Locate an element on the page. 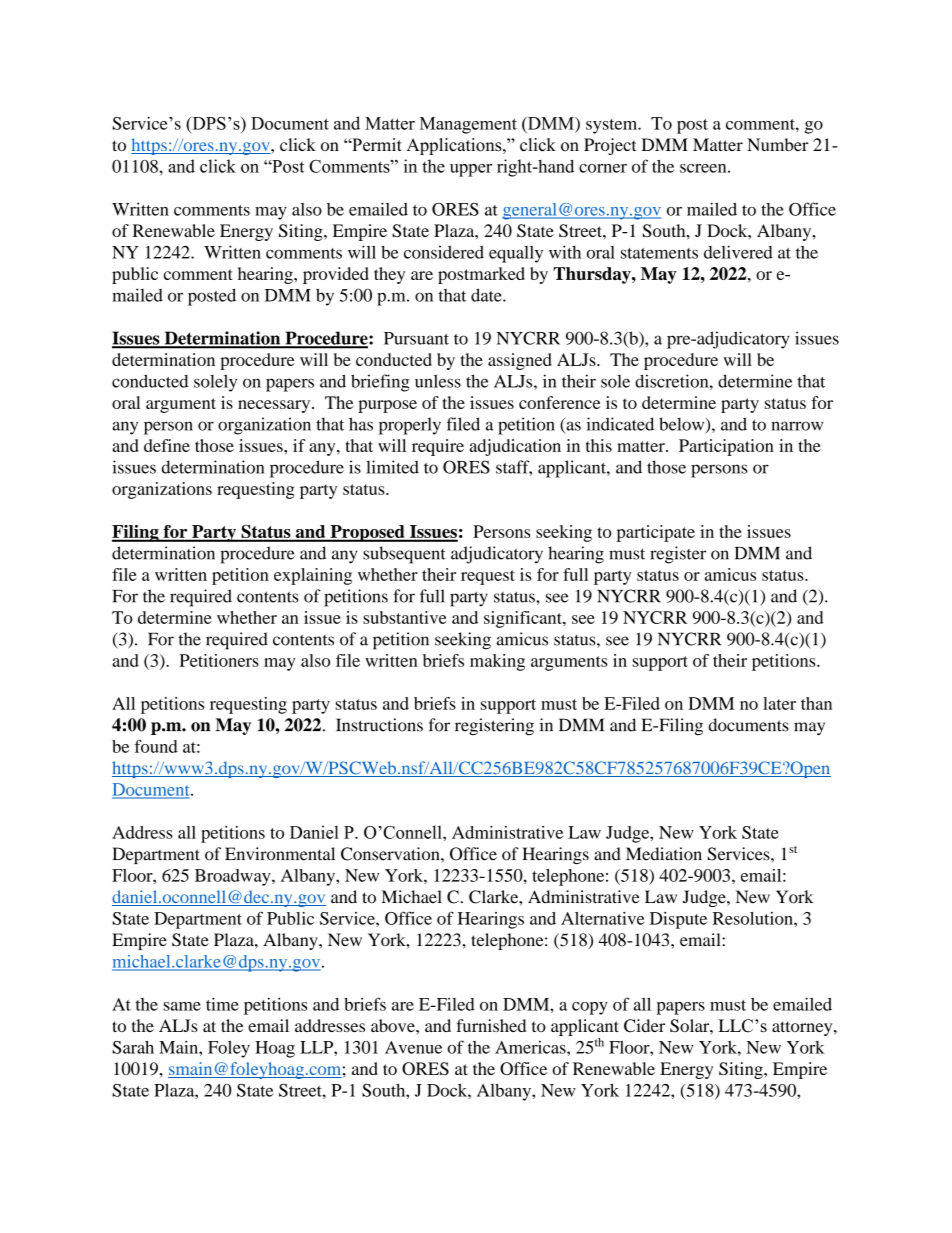 This image has width=952, height=1233. later is located at coordinates (779, 703).
